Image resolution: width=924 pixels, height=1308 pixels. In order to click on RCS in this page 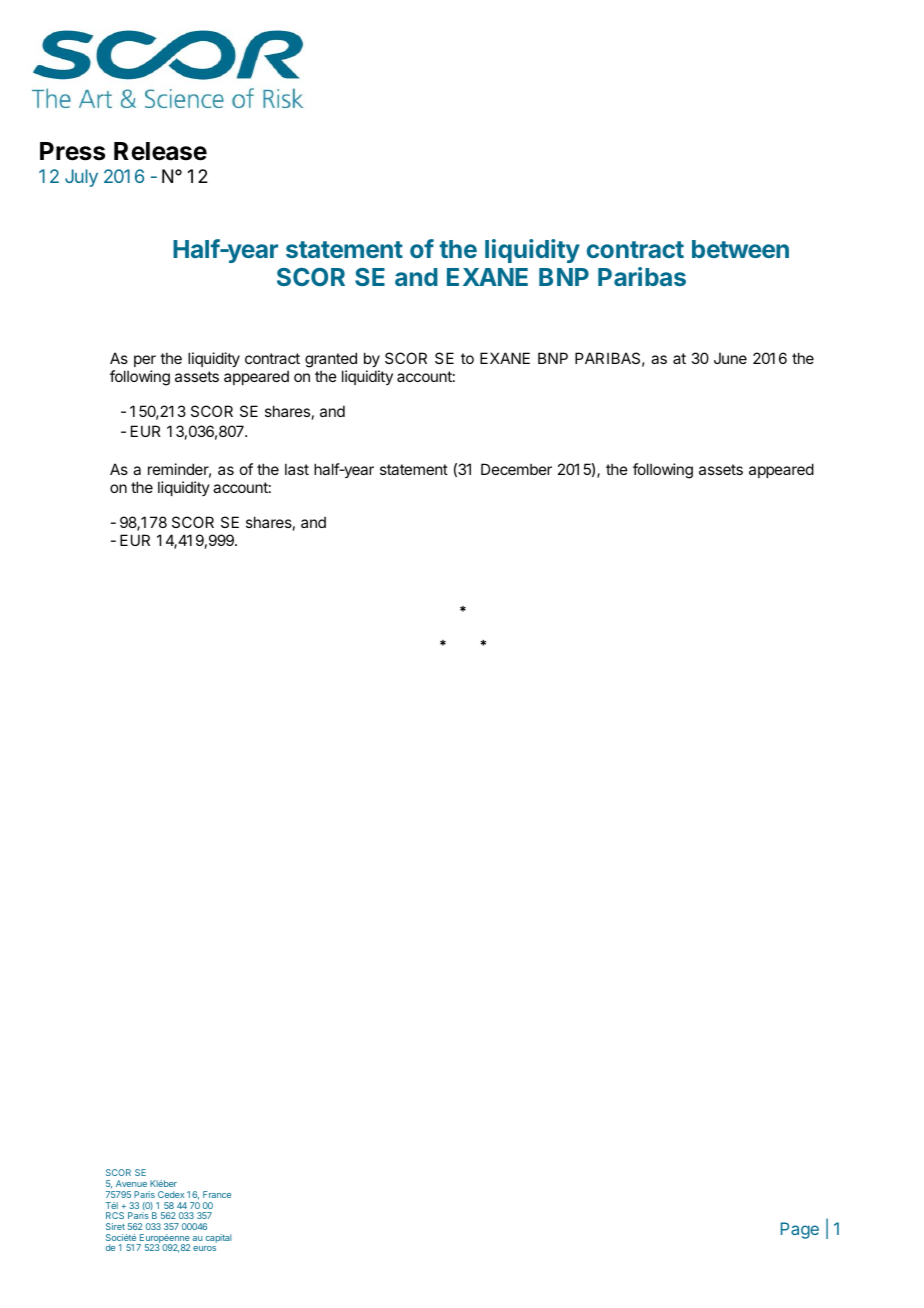, I will do `click(115, 1215)`.
